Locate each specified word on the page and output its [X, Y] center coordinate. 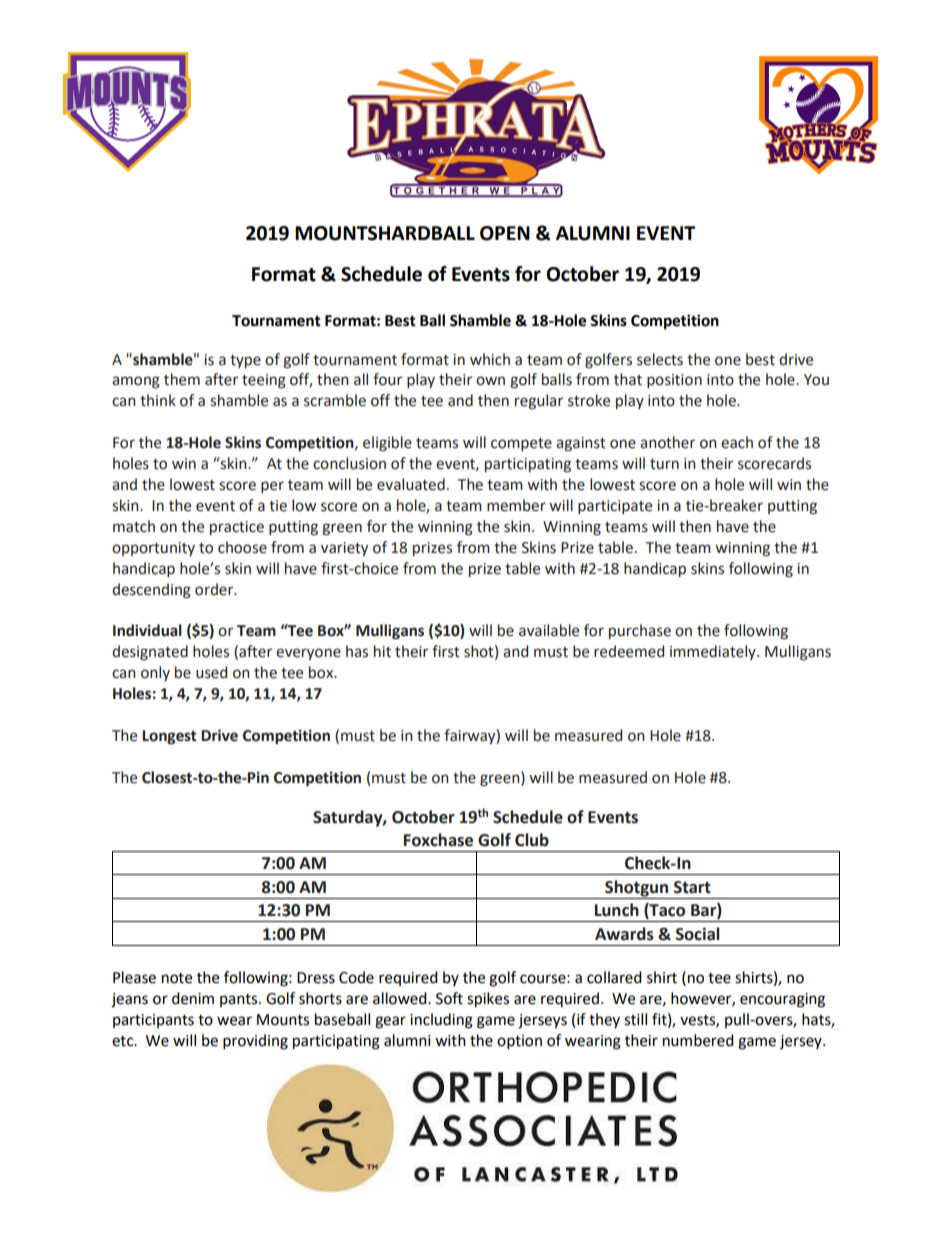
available [549, 630]
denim [193, 998]
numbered [698, 1040]
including [441, 1021]
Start [692, 887]
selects [660, 359]
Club [532, 840]
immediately [714, 652]
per [272, 487]
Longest [169, 737]
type [245, 361]
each [737, 442]
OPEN [505, 233]
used [211, 672]
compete [521, 444]
